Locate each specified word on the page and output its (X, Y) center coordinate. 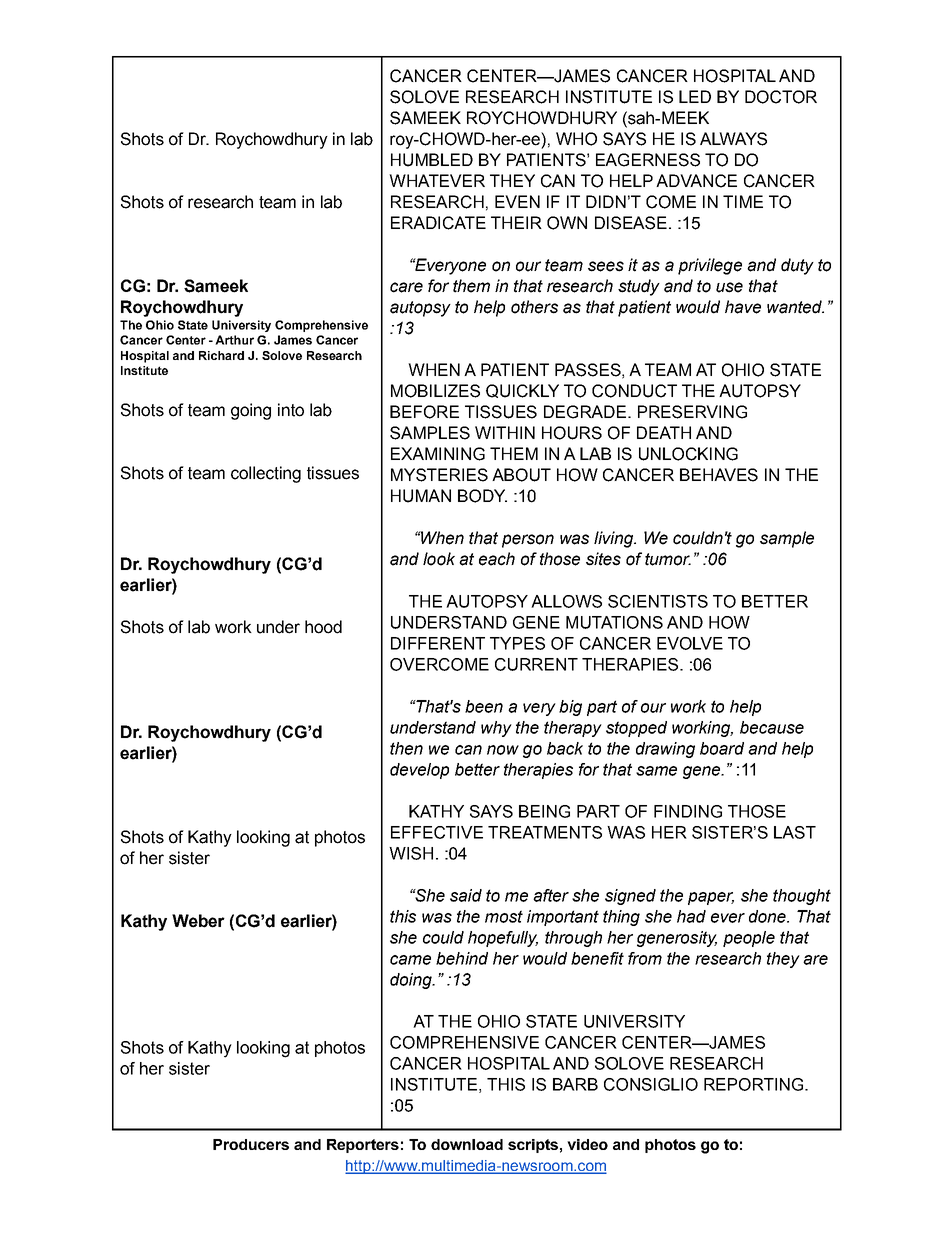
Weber (198, 921)
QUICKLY (522, 391)
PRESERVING (692, 412)
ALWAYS (733, 139)
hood (323, 627)
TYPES (517, 643)
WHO (576, 139)
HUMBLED (432, 160)
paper (711, 898)
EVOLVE (690, 643)
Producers (251, 1144)
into (291, 410)
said (466, 895)
